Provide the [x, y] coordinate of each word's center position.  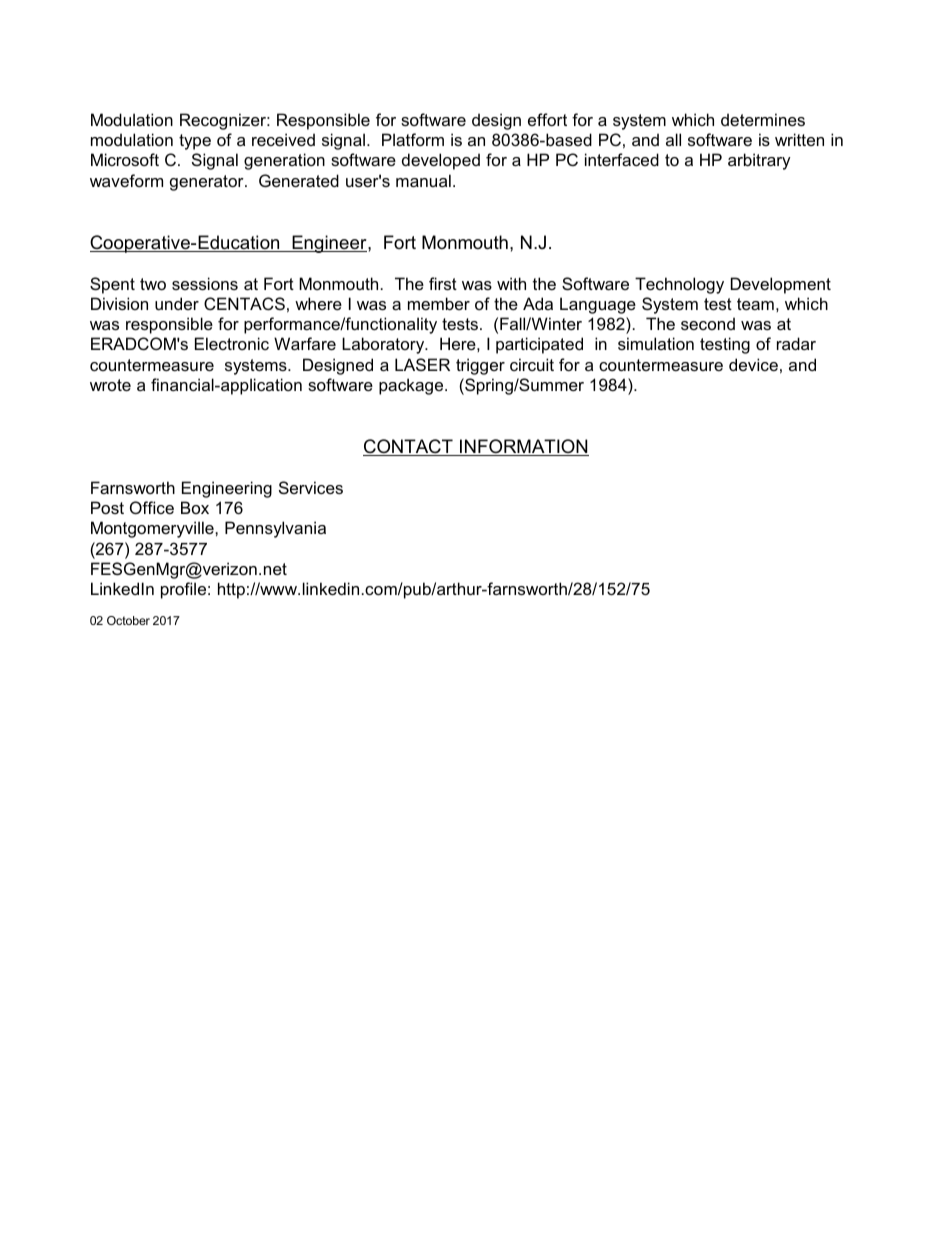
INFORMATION [523, 447]
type [195, 142]
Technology [679, 285]
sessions [205, 283]
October [128, 620]
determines [763, 119]
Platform [413, 139]
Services [311, 487]
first [443, 283]
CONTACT [409, 447]
